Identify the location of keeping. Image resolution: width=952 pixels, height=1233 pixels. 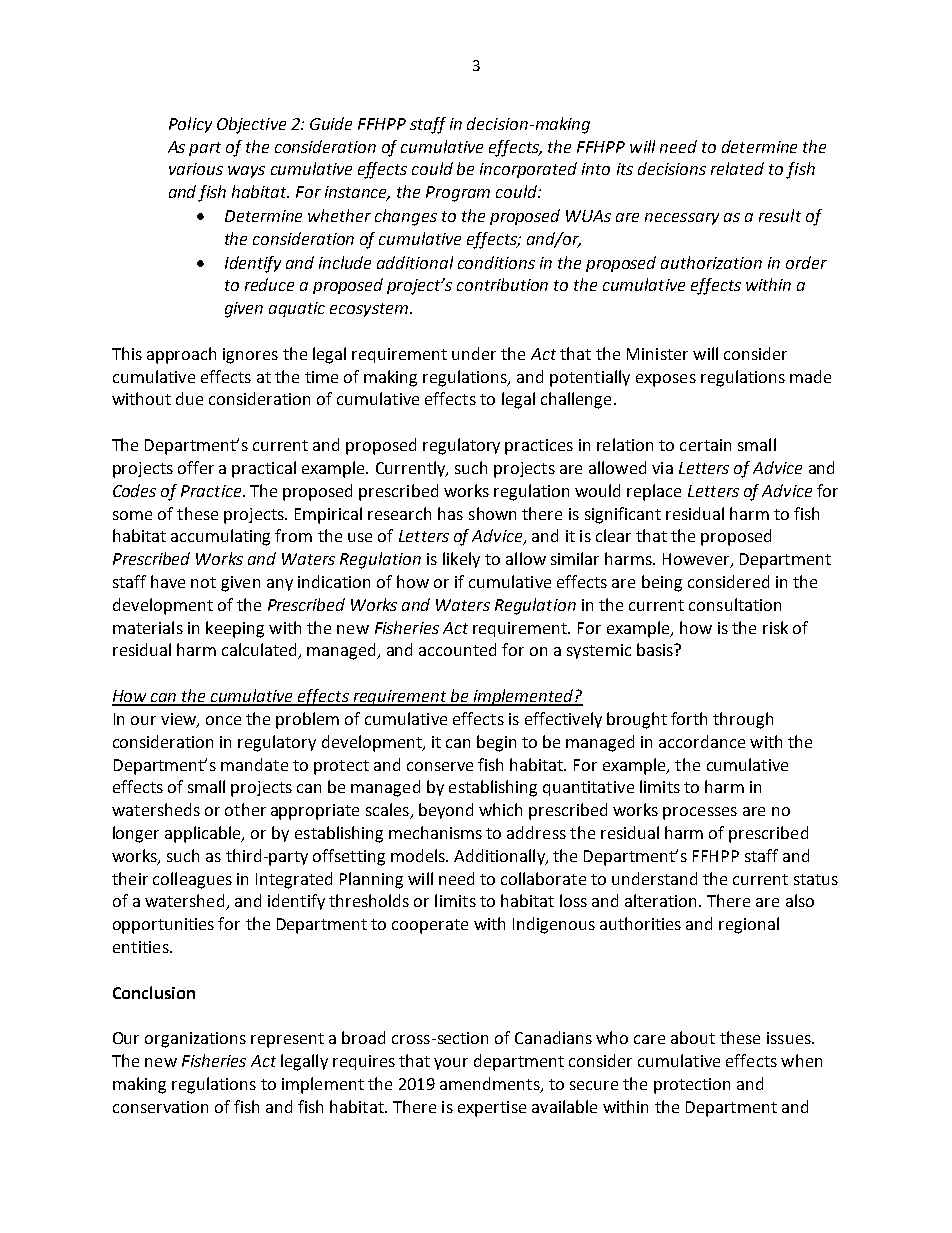
(235, 629).
